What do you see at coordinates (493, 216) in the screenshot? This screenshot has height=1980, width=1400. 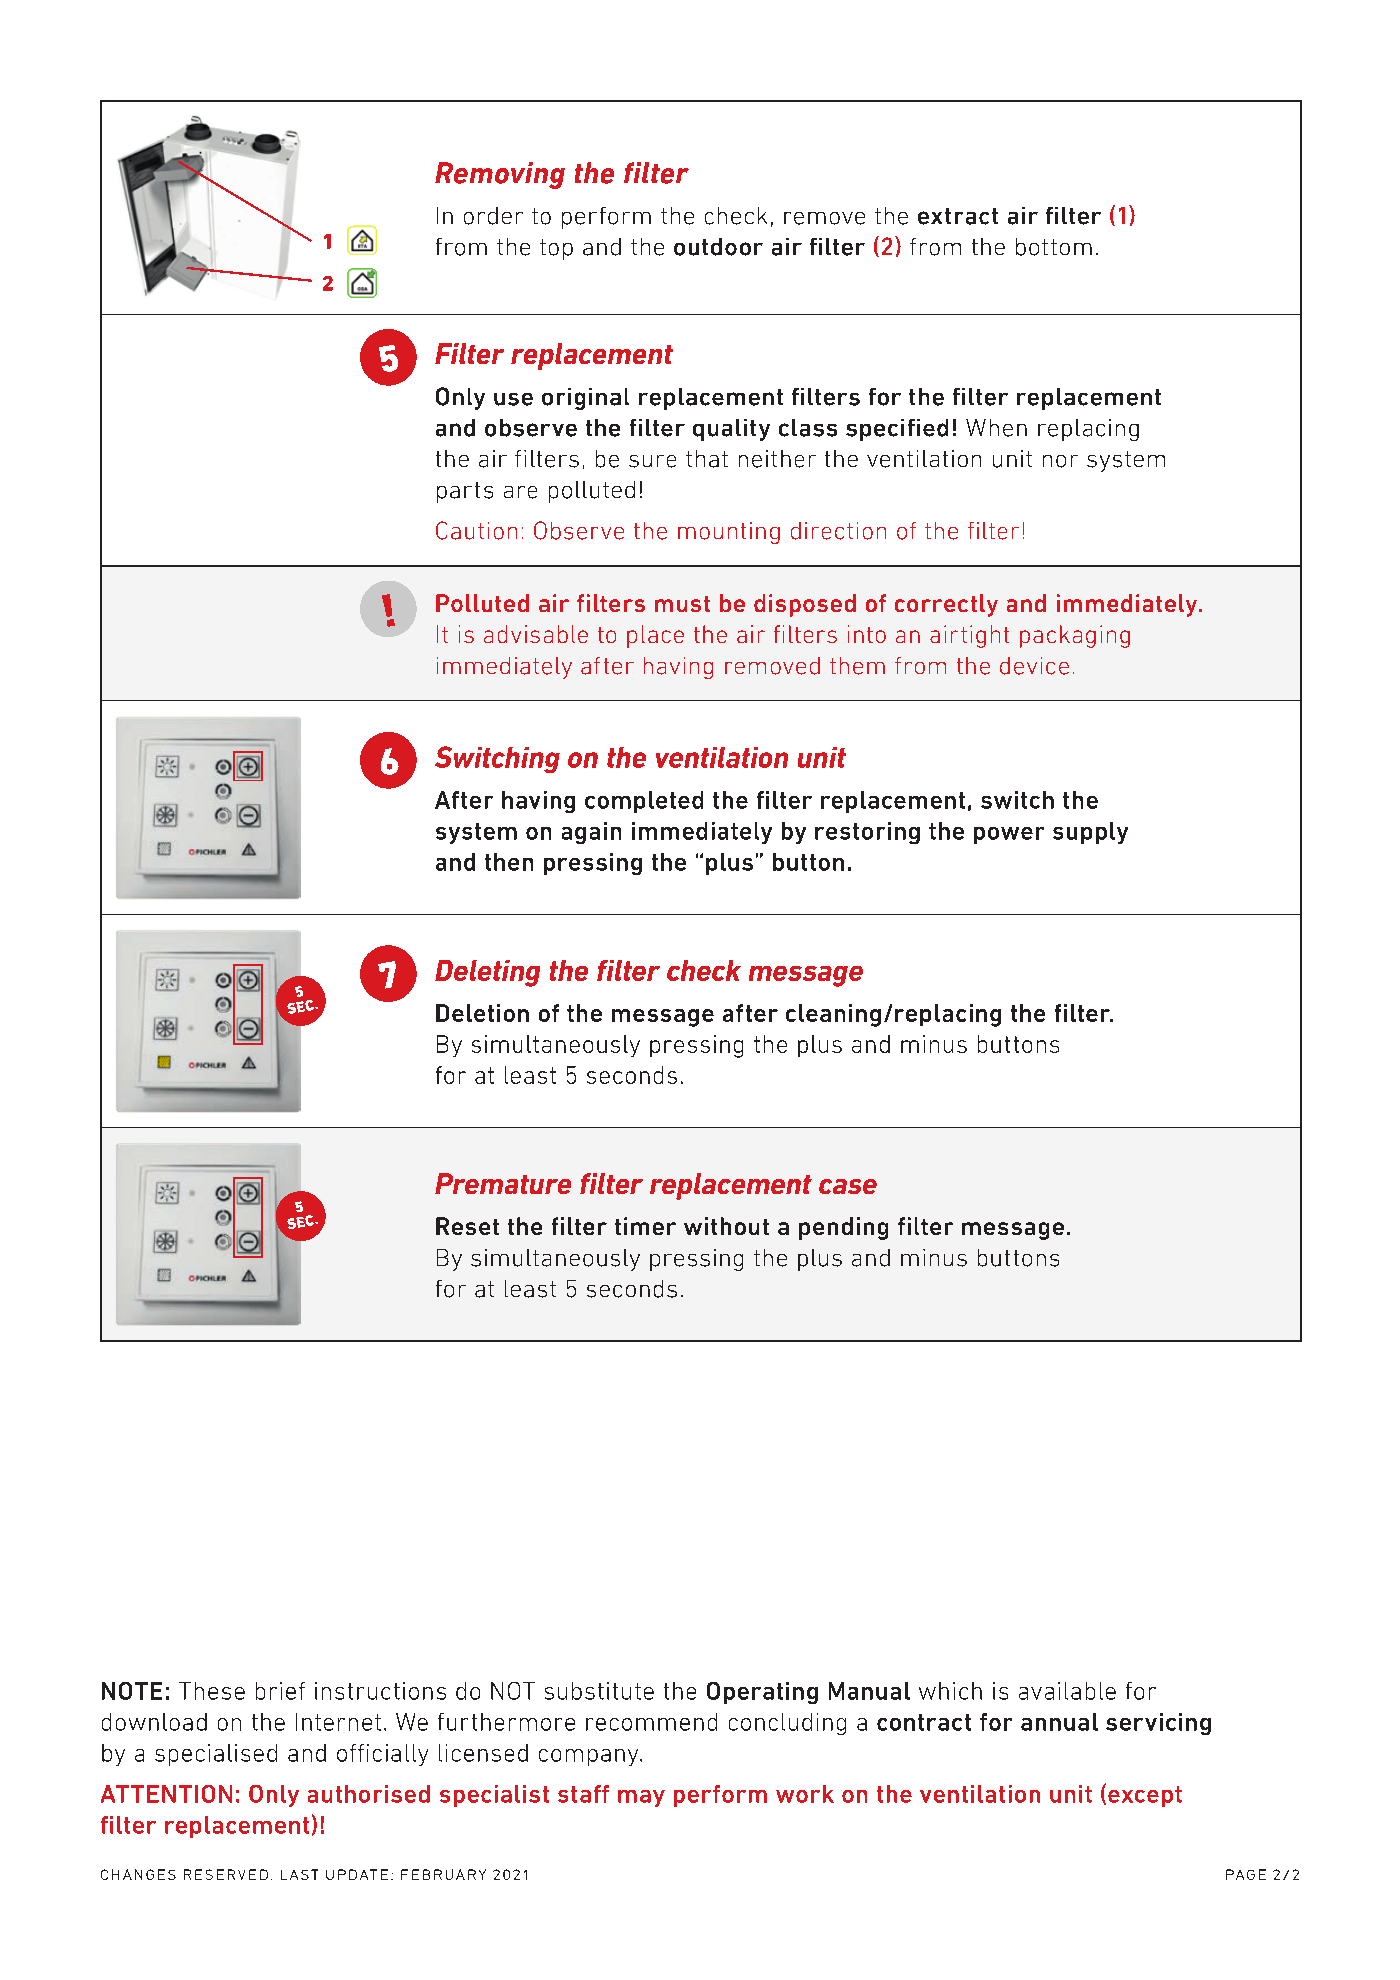 I see `order` at bounding box center [493, 216].
